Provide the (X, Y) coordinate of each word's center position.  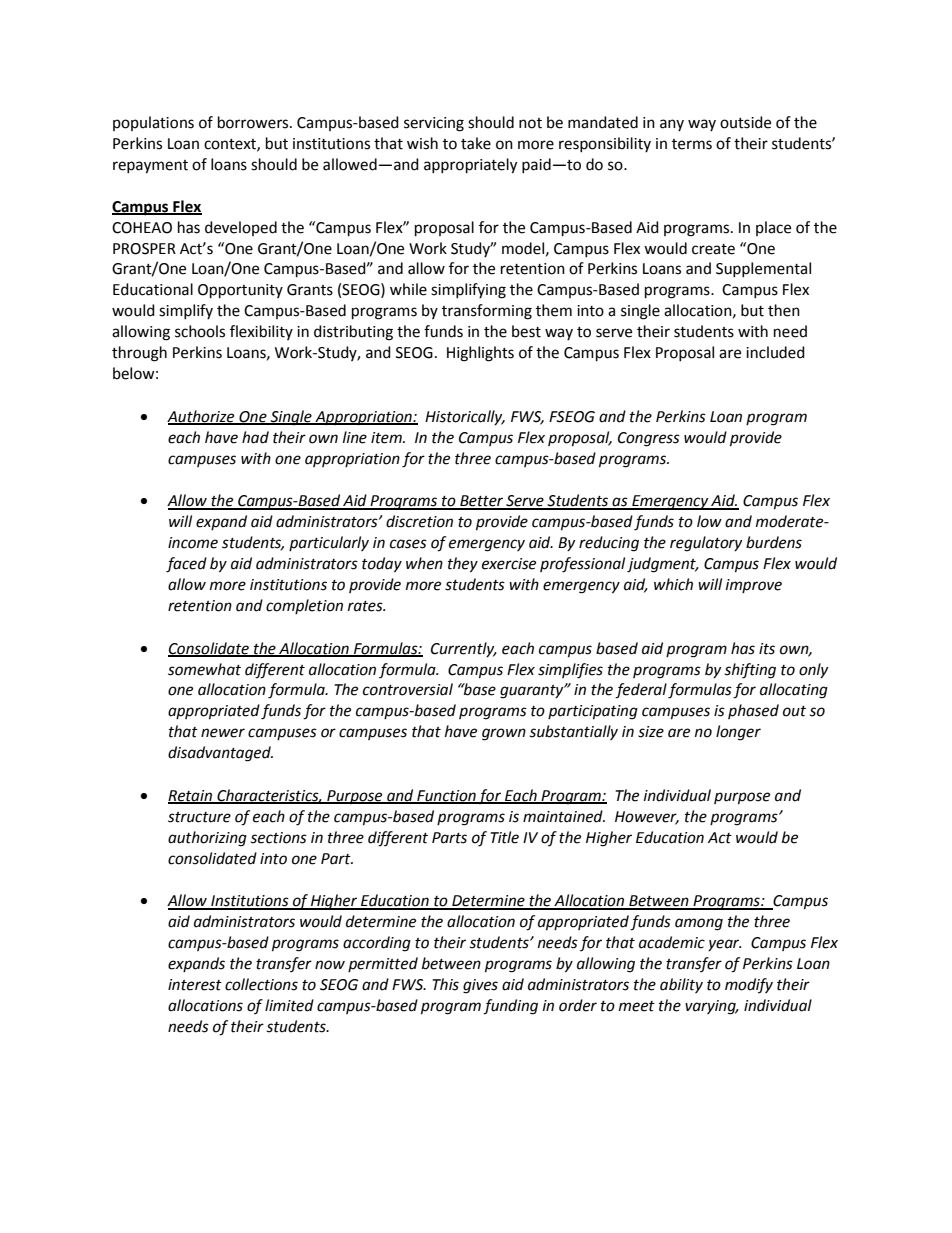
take (476, 143)
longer (738, 733)
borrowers (254, 122)
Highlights (480, 354)
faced (186, 565)
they (463, 565)
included (775, 352)
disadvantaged (220, 754)
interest (195, 985)
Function (446, 796)
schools (200, 331)
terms (692, 144)
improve (754, 586)
